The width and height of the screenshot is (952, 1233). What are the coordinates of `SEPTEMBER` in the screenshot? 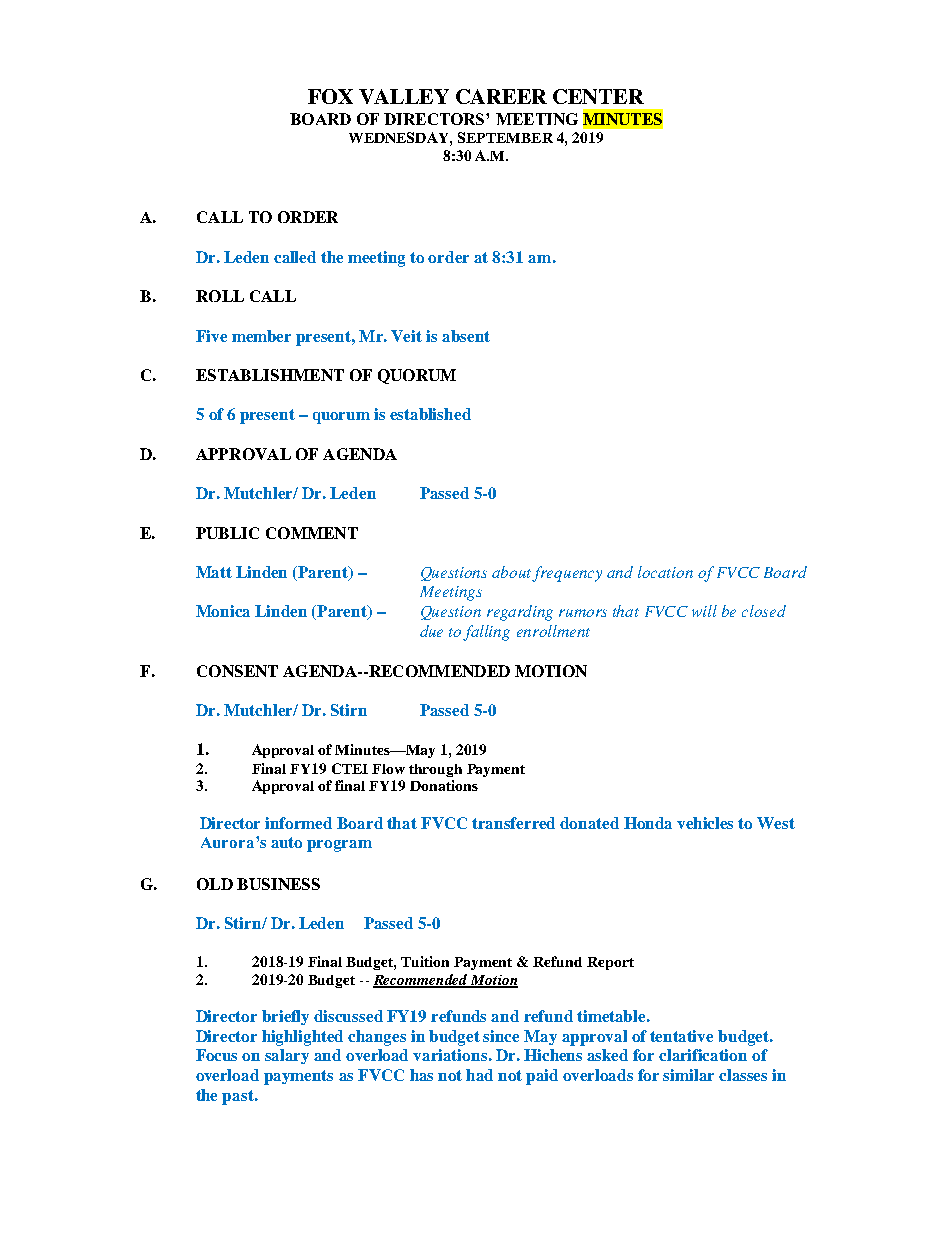 It's located at (505, 137).
